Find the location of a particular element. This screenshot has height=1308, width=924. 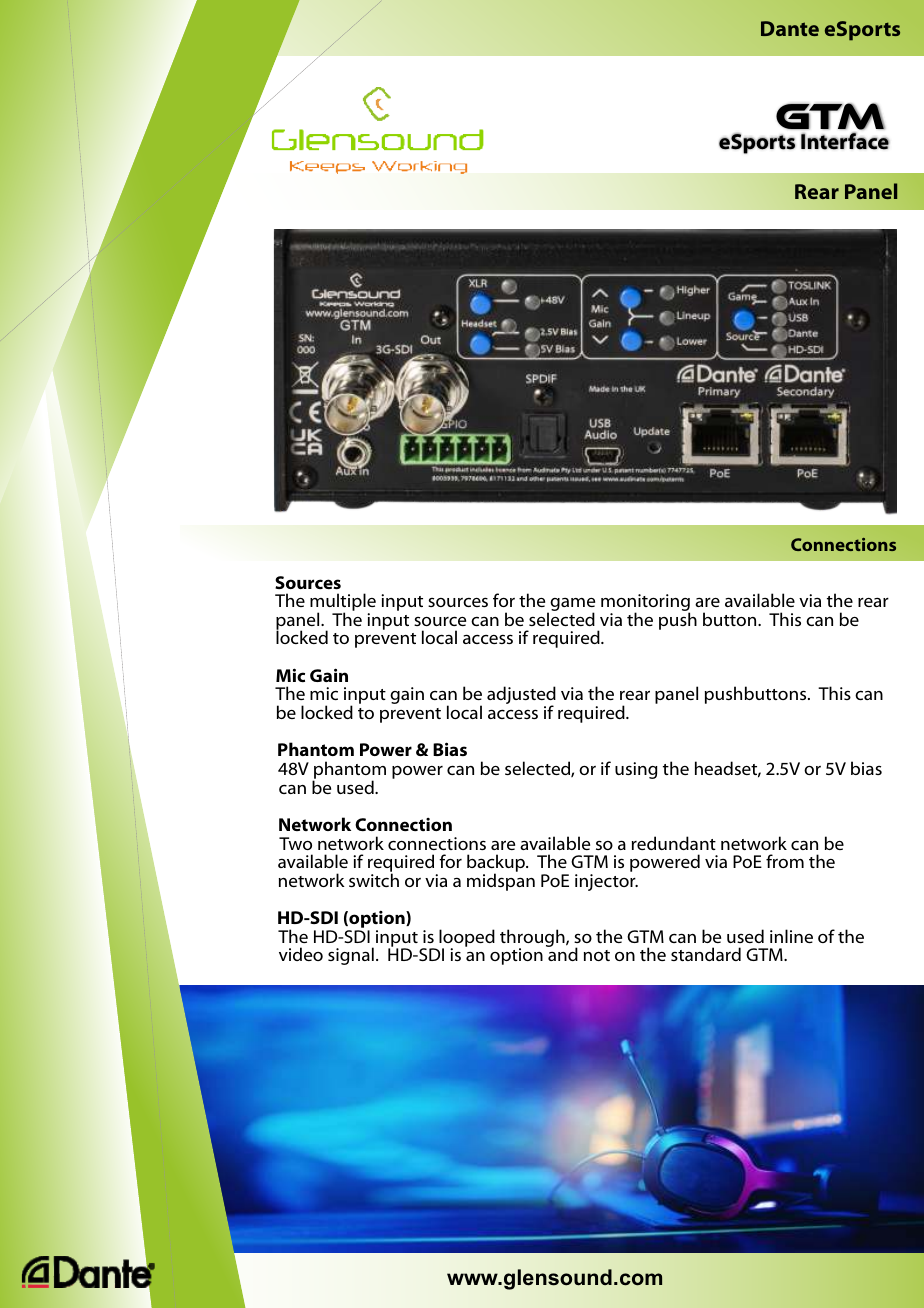

Dante is located at coordinates (790, 28).
